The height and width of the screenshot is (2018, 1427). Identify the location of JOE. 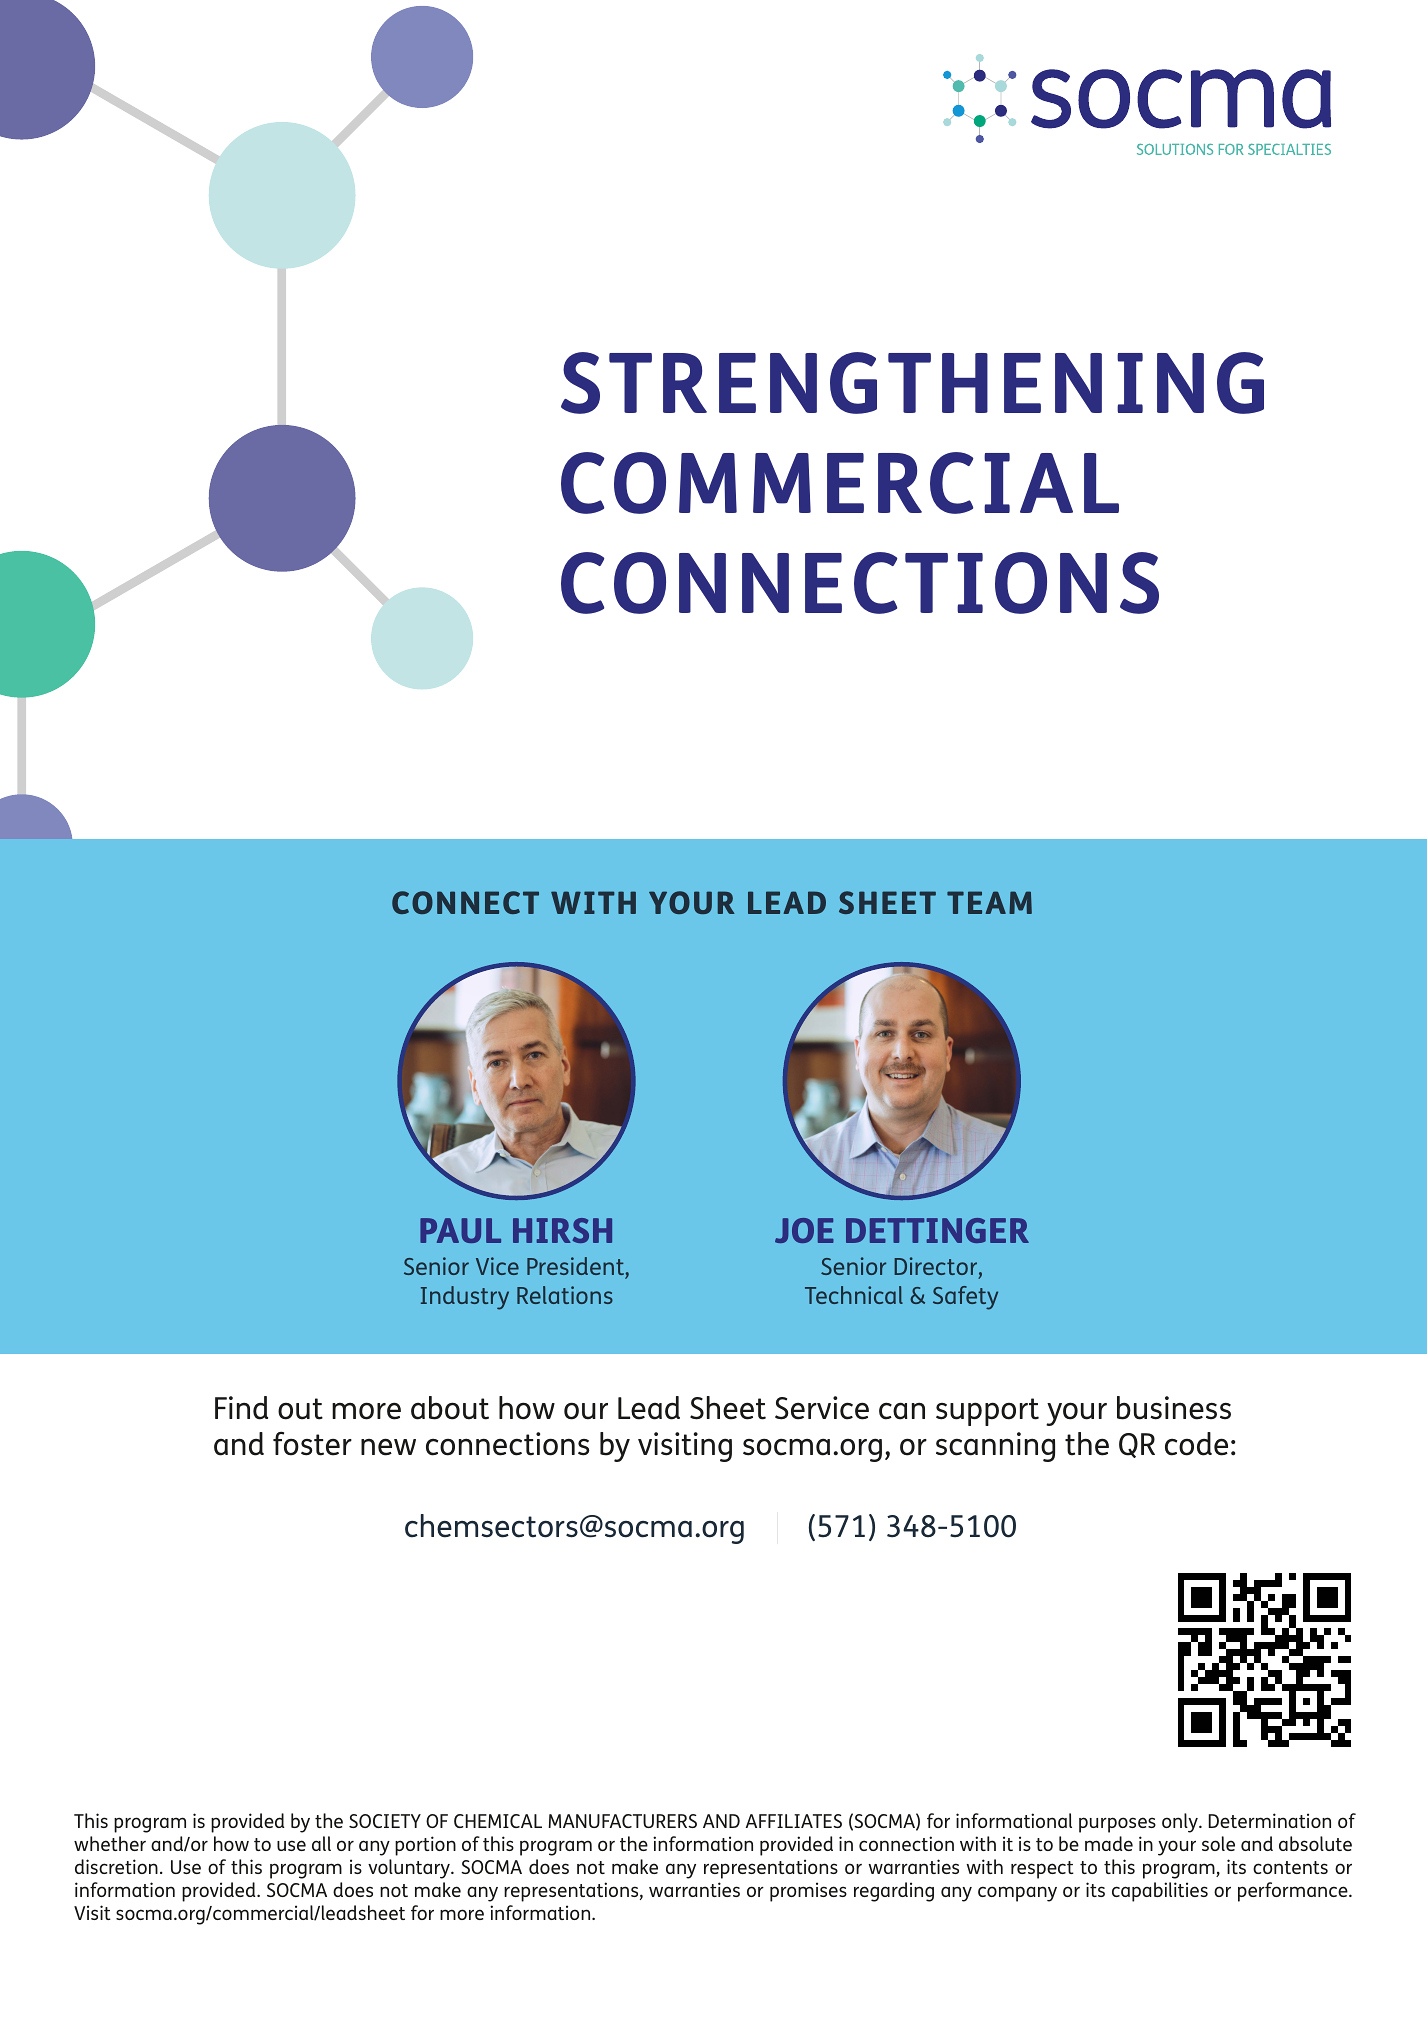
(804, 1230).
